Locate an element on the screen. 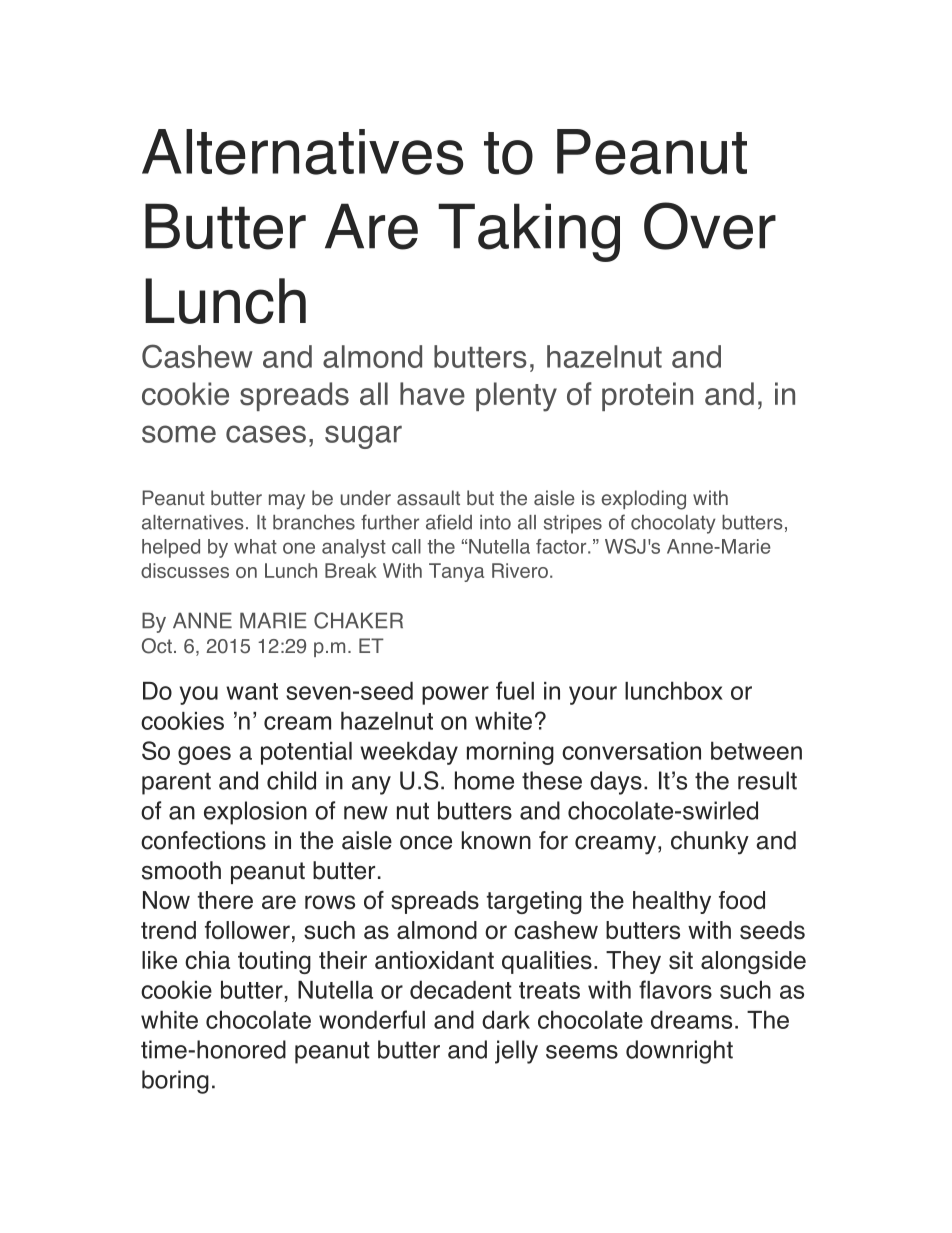 This screenshot has height=1233, width=952. boring is located at coordinates (175, 1082).
